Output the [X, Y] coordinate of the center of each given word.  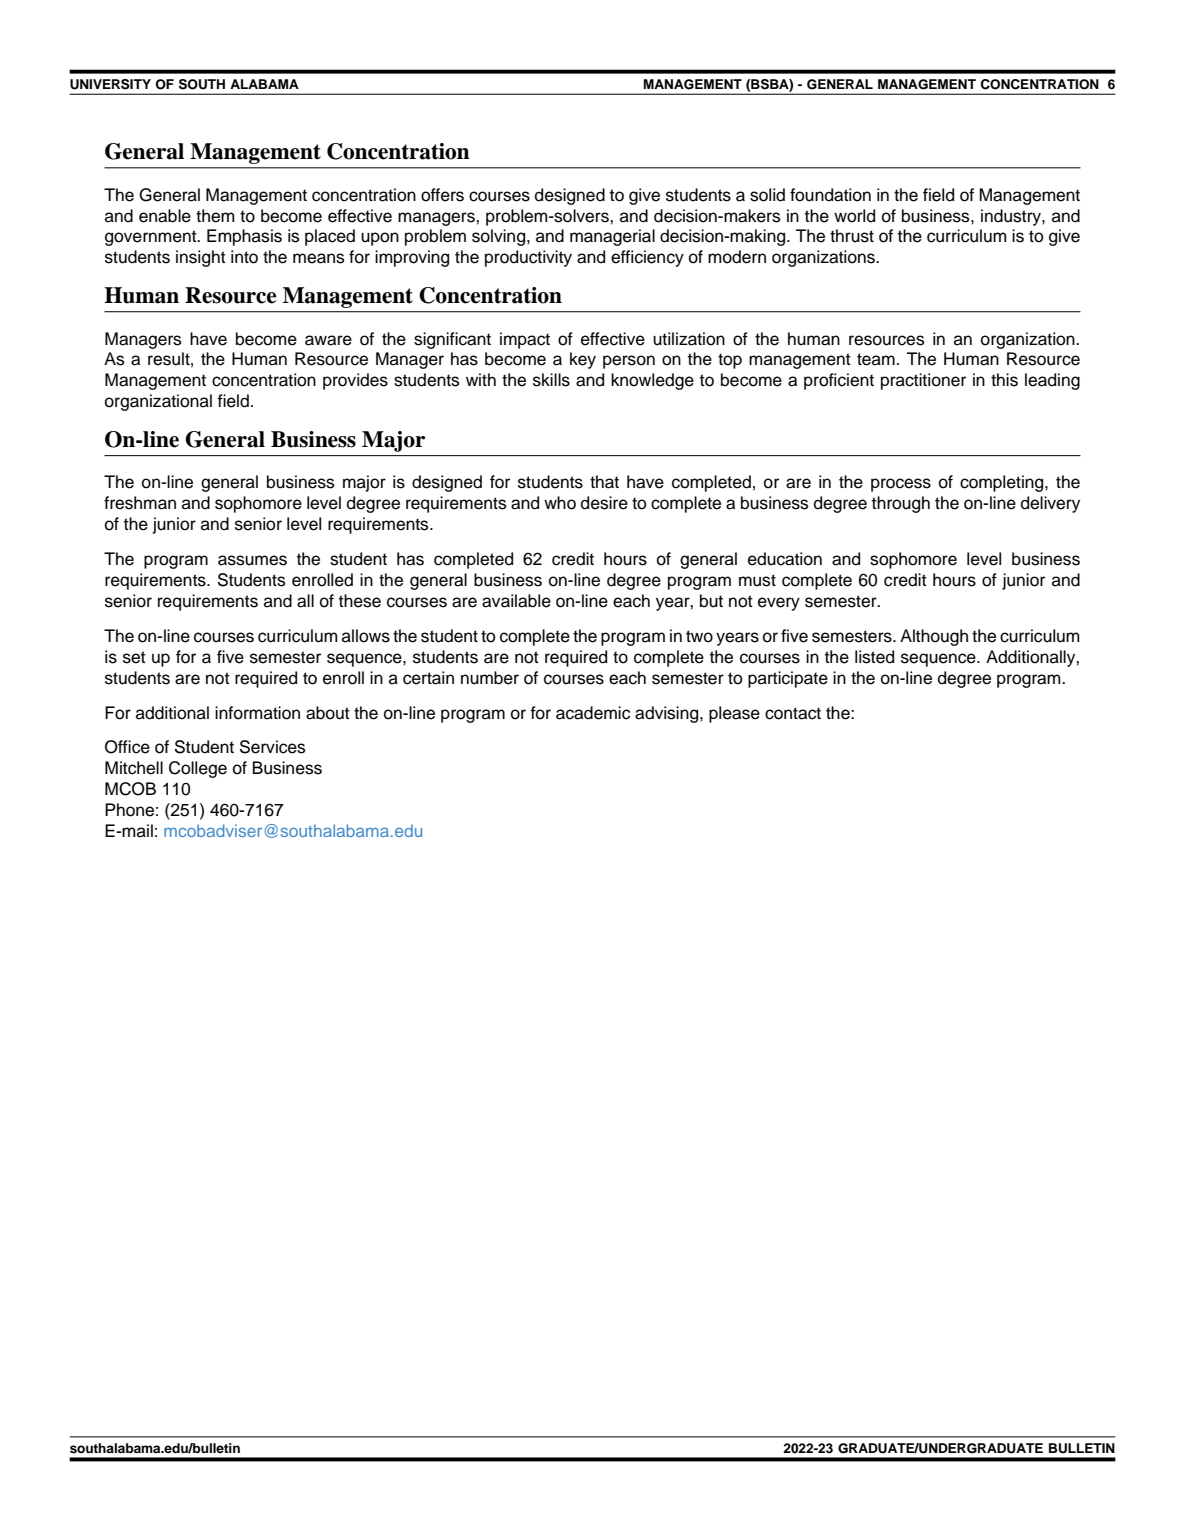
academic [593, 713]
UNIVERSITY [110, 84]
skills [551, 380]
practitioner [923, 381]
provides [355, 381]
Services [272, 747]
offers [442, 195]
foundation [830, 195]
